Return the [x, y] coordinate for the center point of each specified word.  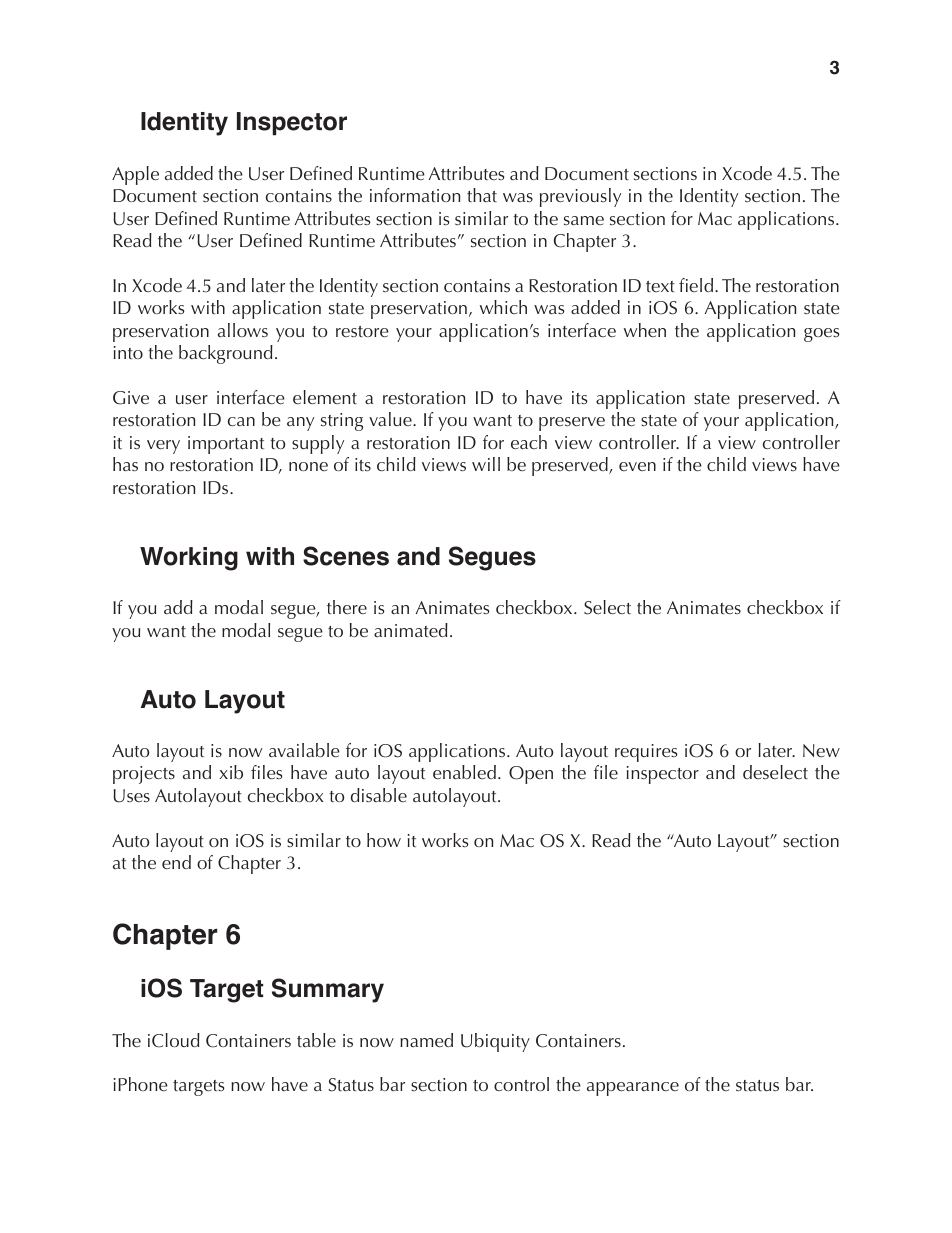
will [486, 464]
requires [646, 753]
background [226, 354]
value [391, 419]
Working [189, 559]
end [176, 862]
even [637, 466]
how [384, 840]
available [304, 750]
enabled [464, 772]
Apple [135, 175]
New [821, 750]
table [316, 1040]
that [482, 195]
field [697, 285]
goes [821, 335]
